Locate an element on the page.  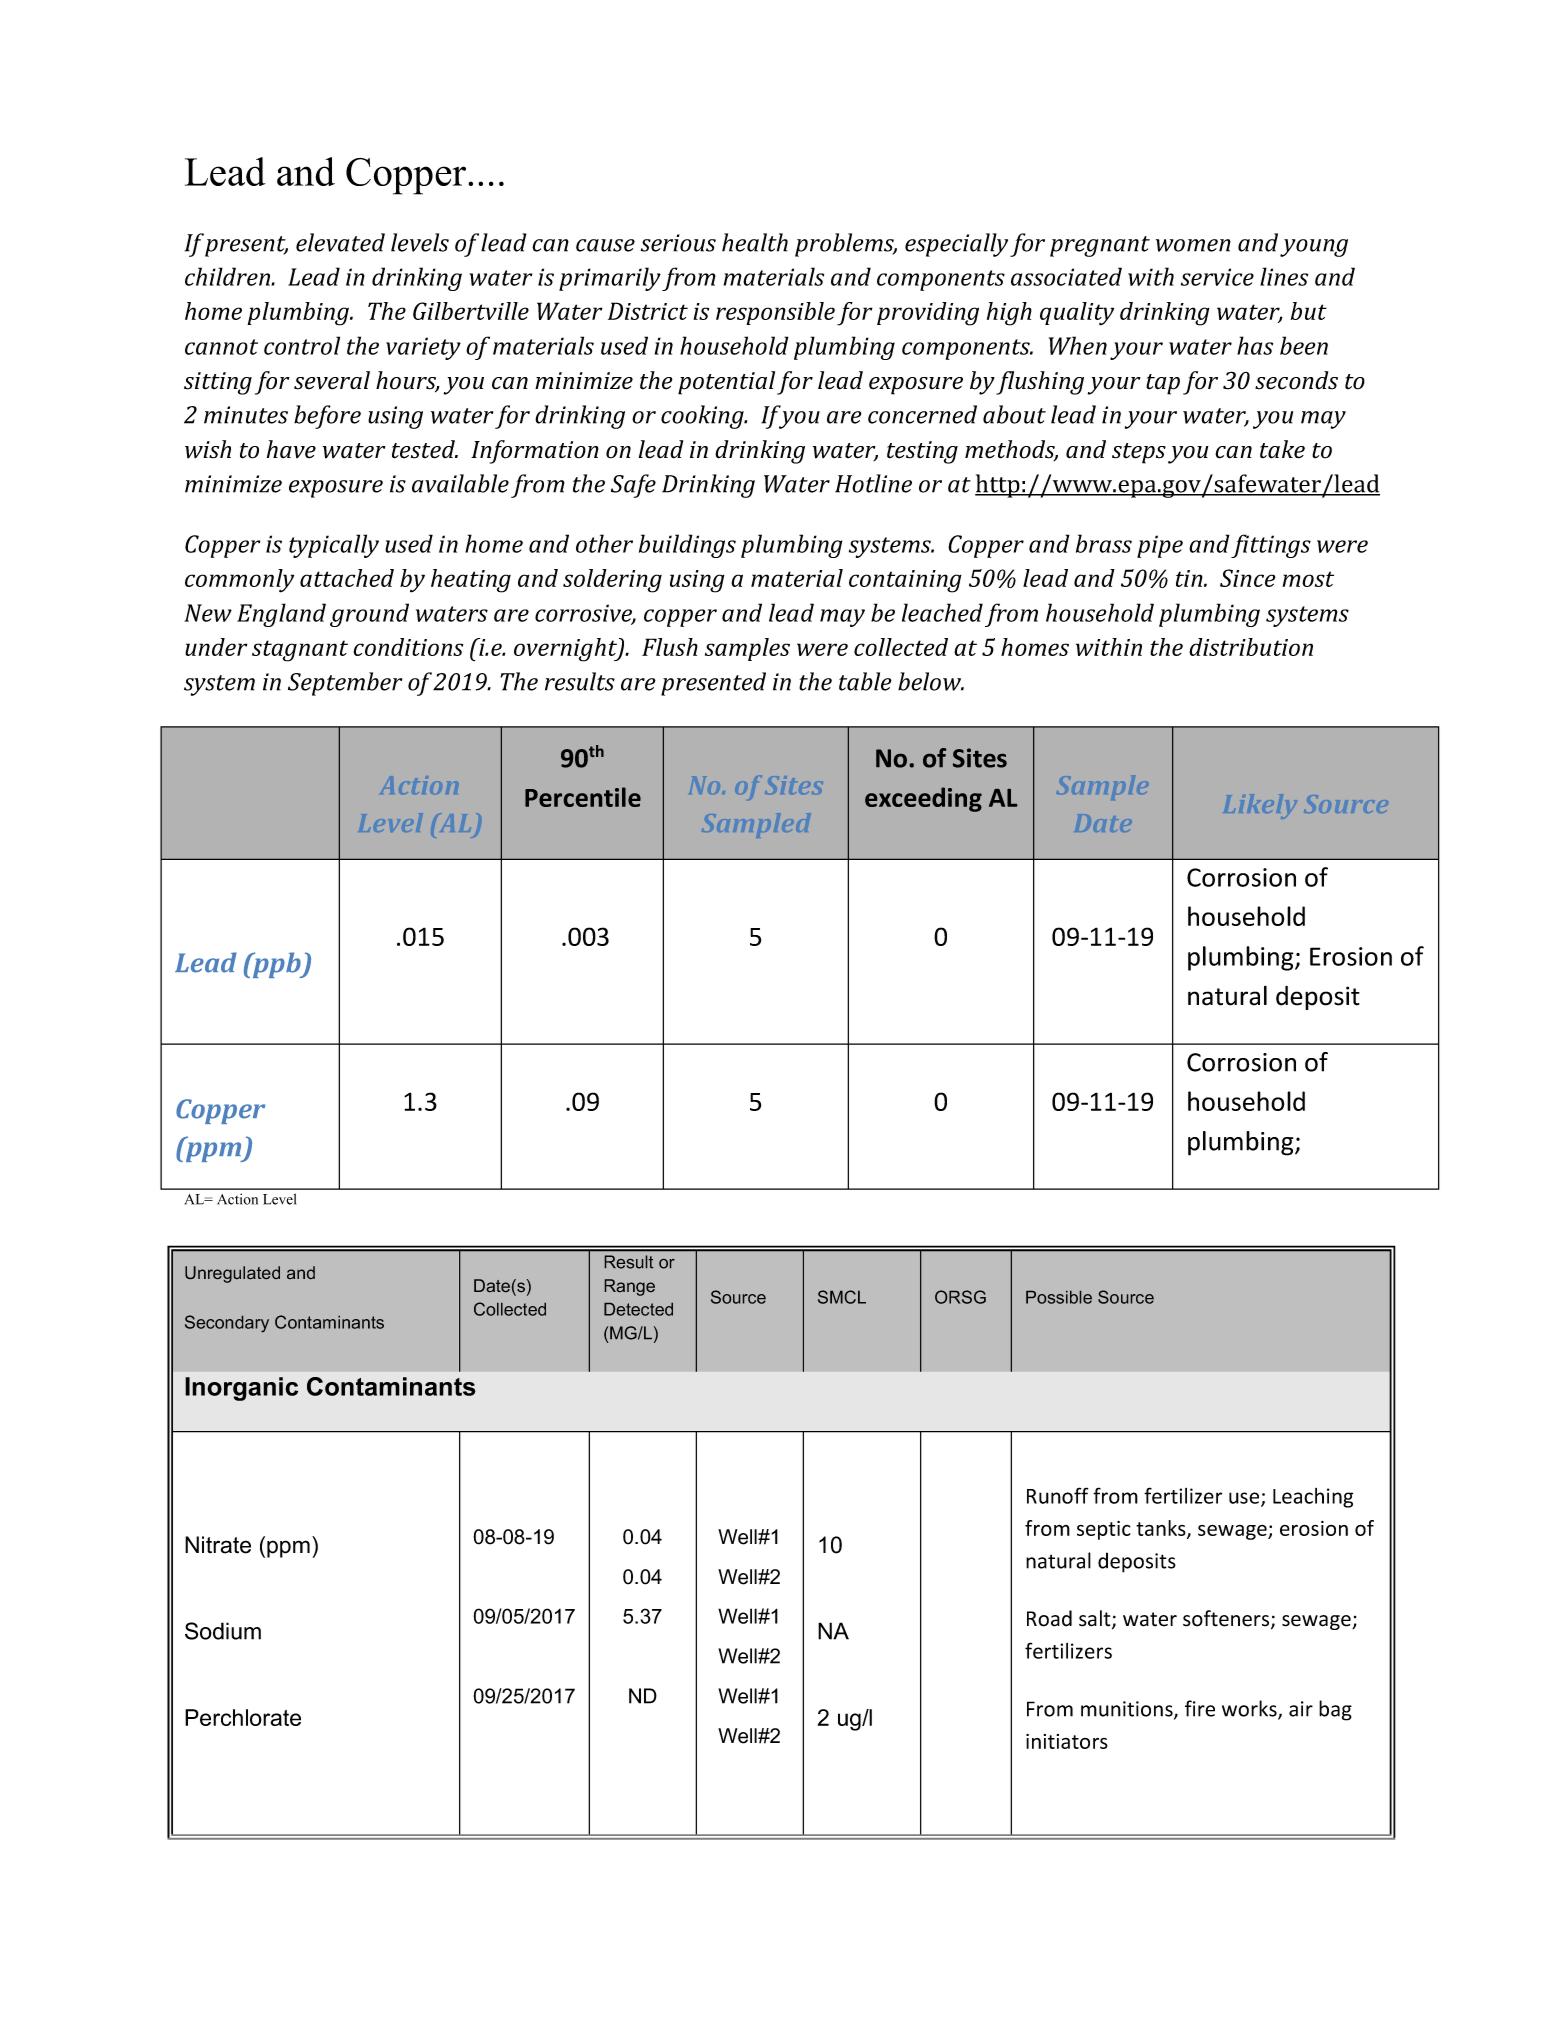
Detected is located at coordinates (638, 1309).
